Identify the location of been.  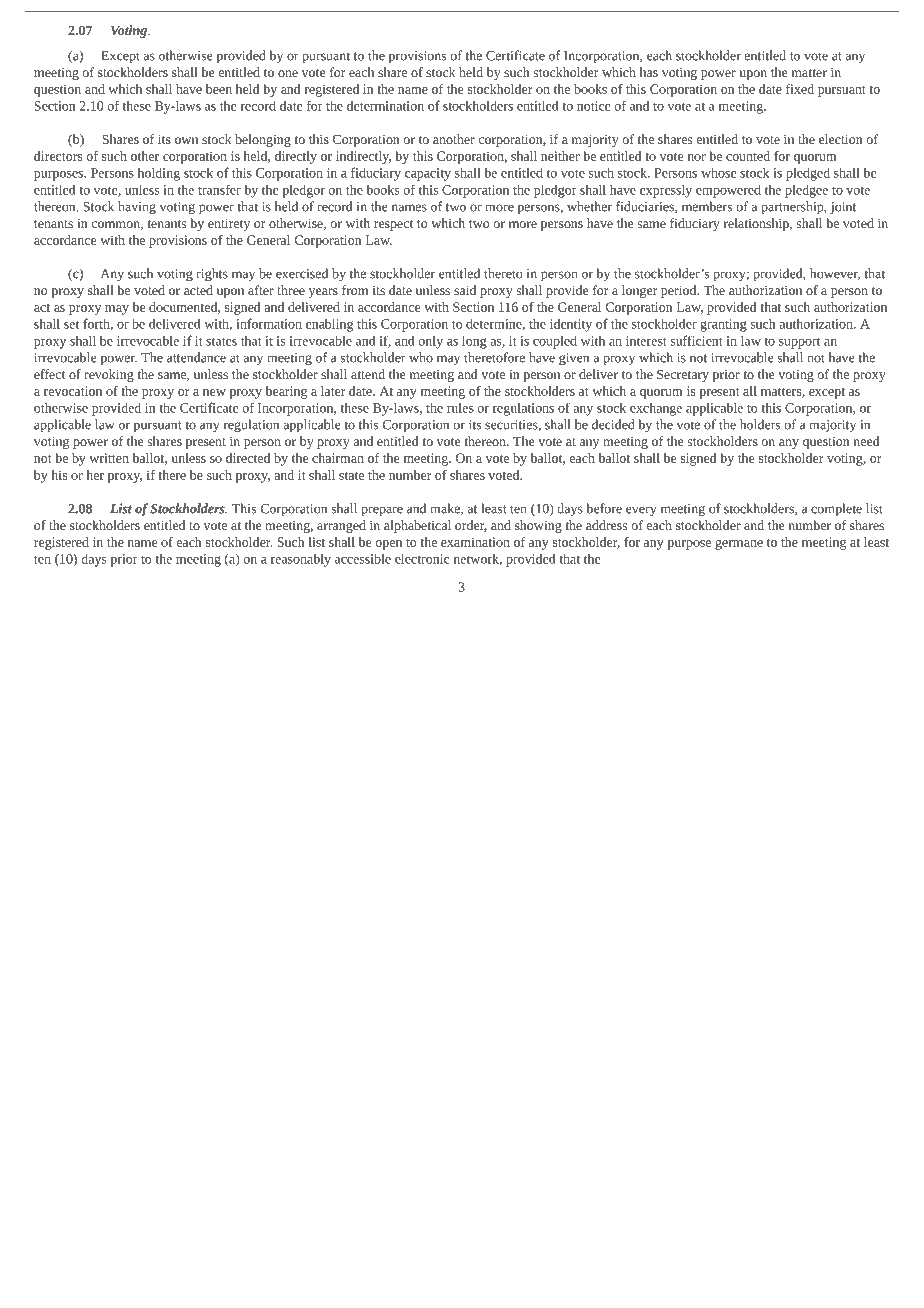
(219, 89).
